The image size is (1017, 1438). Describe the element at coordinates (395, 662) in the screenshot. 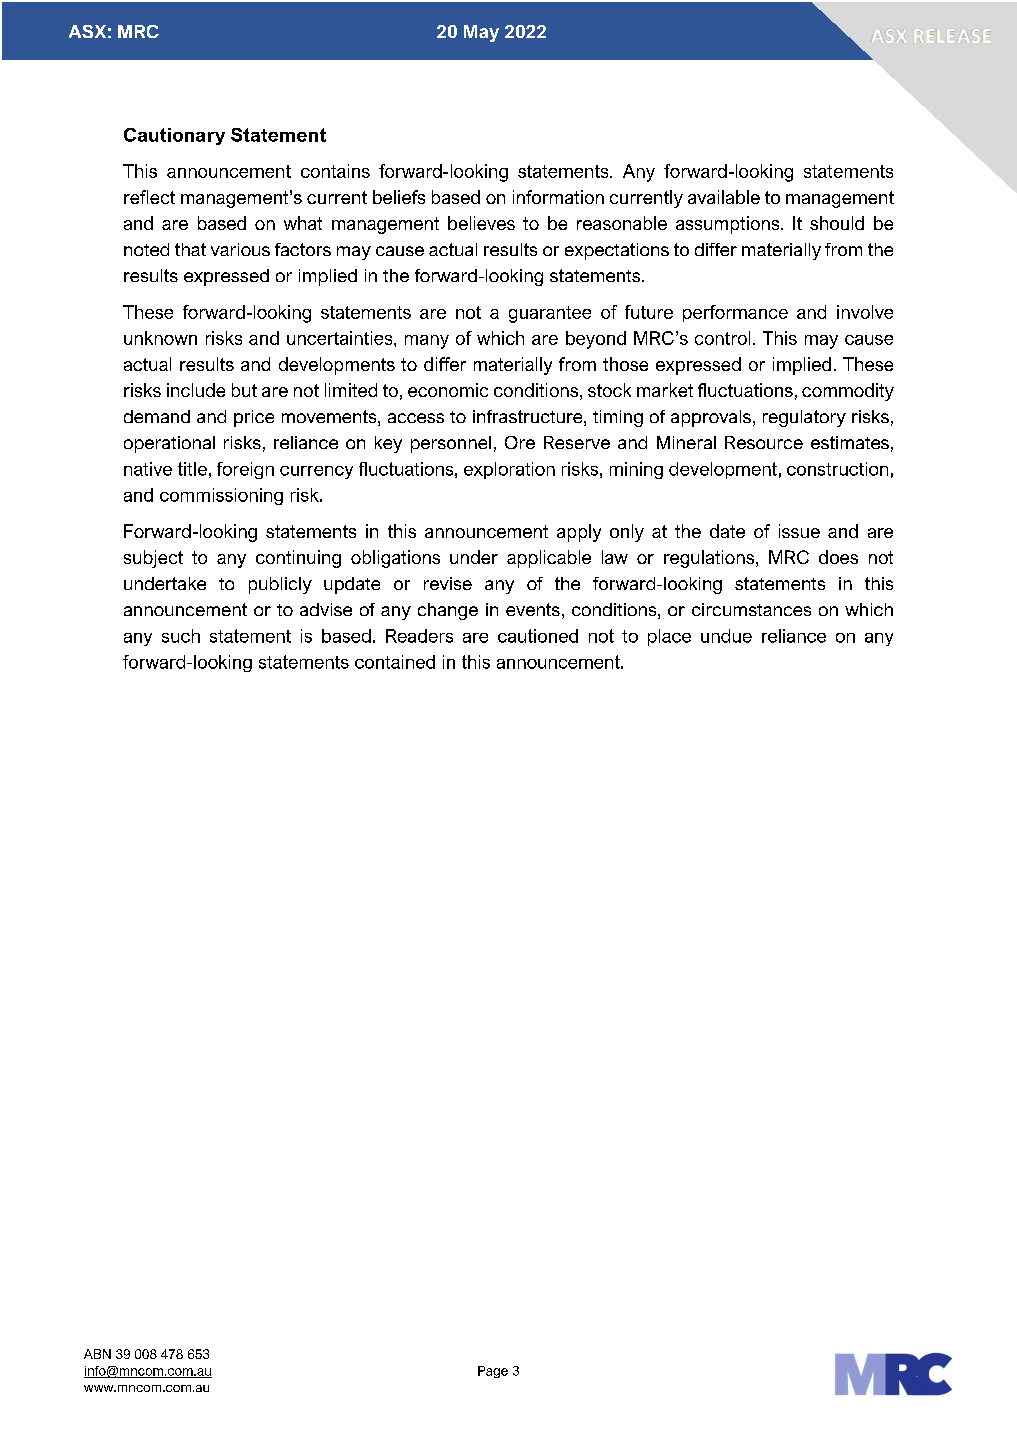

I see `contained` at that location.
